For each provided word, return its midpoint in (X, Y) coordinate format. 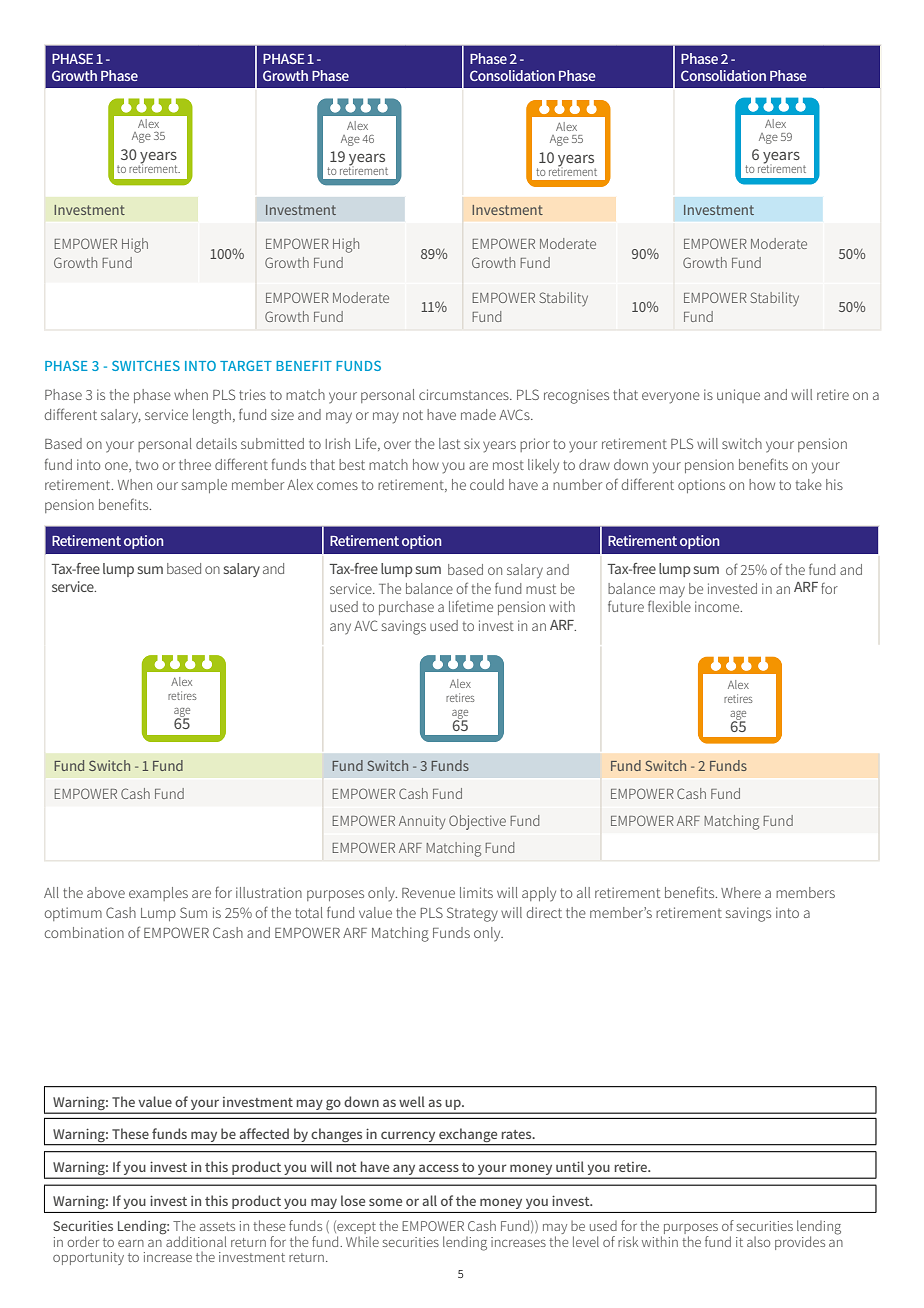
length (212, 416)
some (385, 1202)
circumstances (465, 394)
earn (131, 1243)
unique (738, 396)
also (758, 1242)
